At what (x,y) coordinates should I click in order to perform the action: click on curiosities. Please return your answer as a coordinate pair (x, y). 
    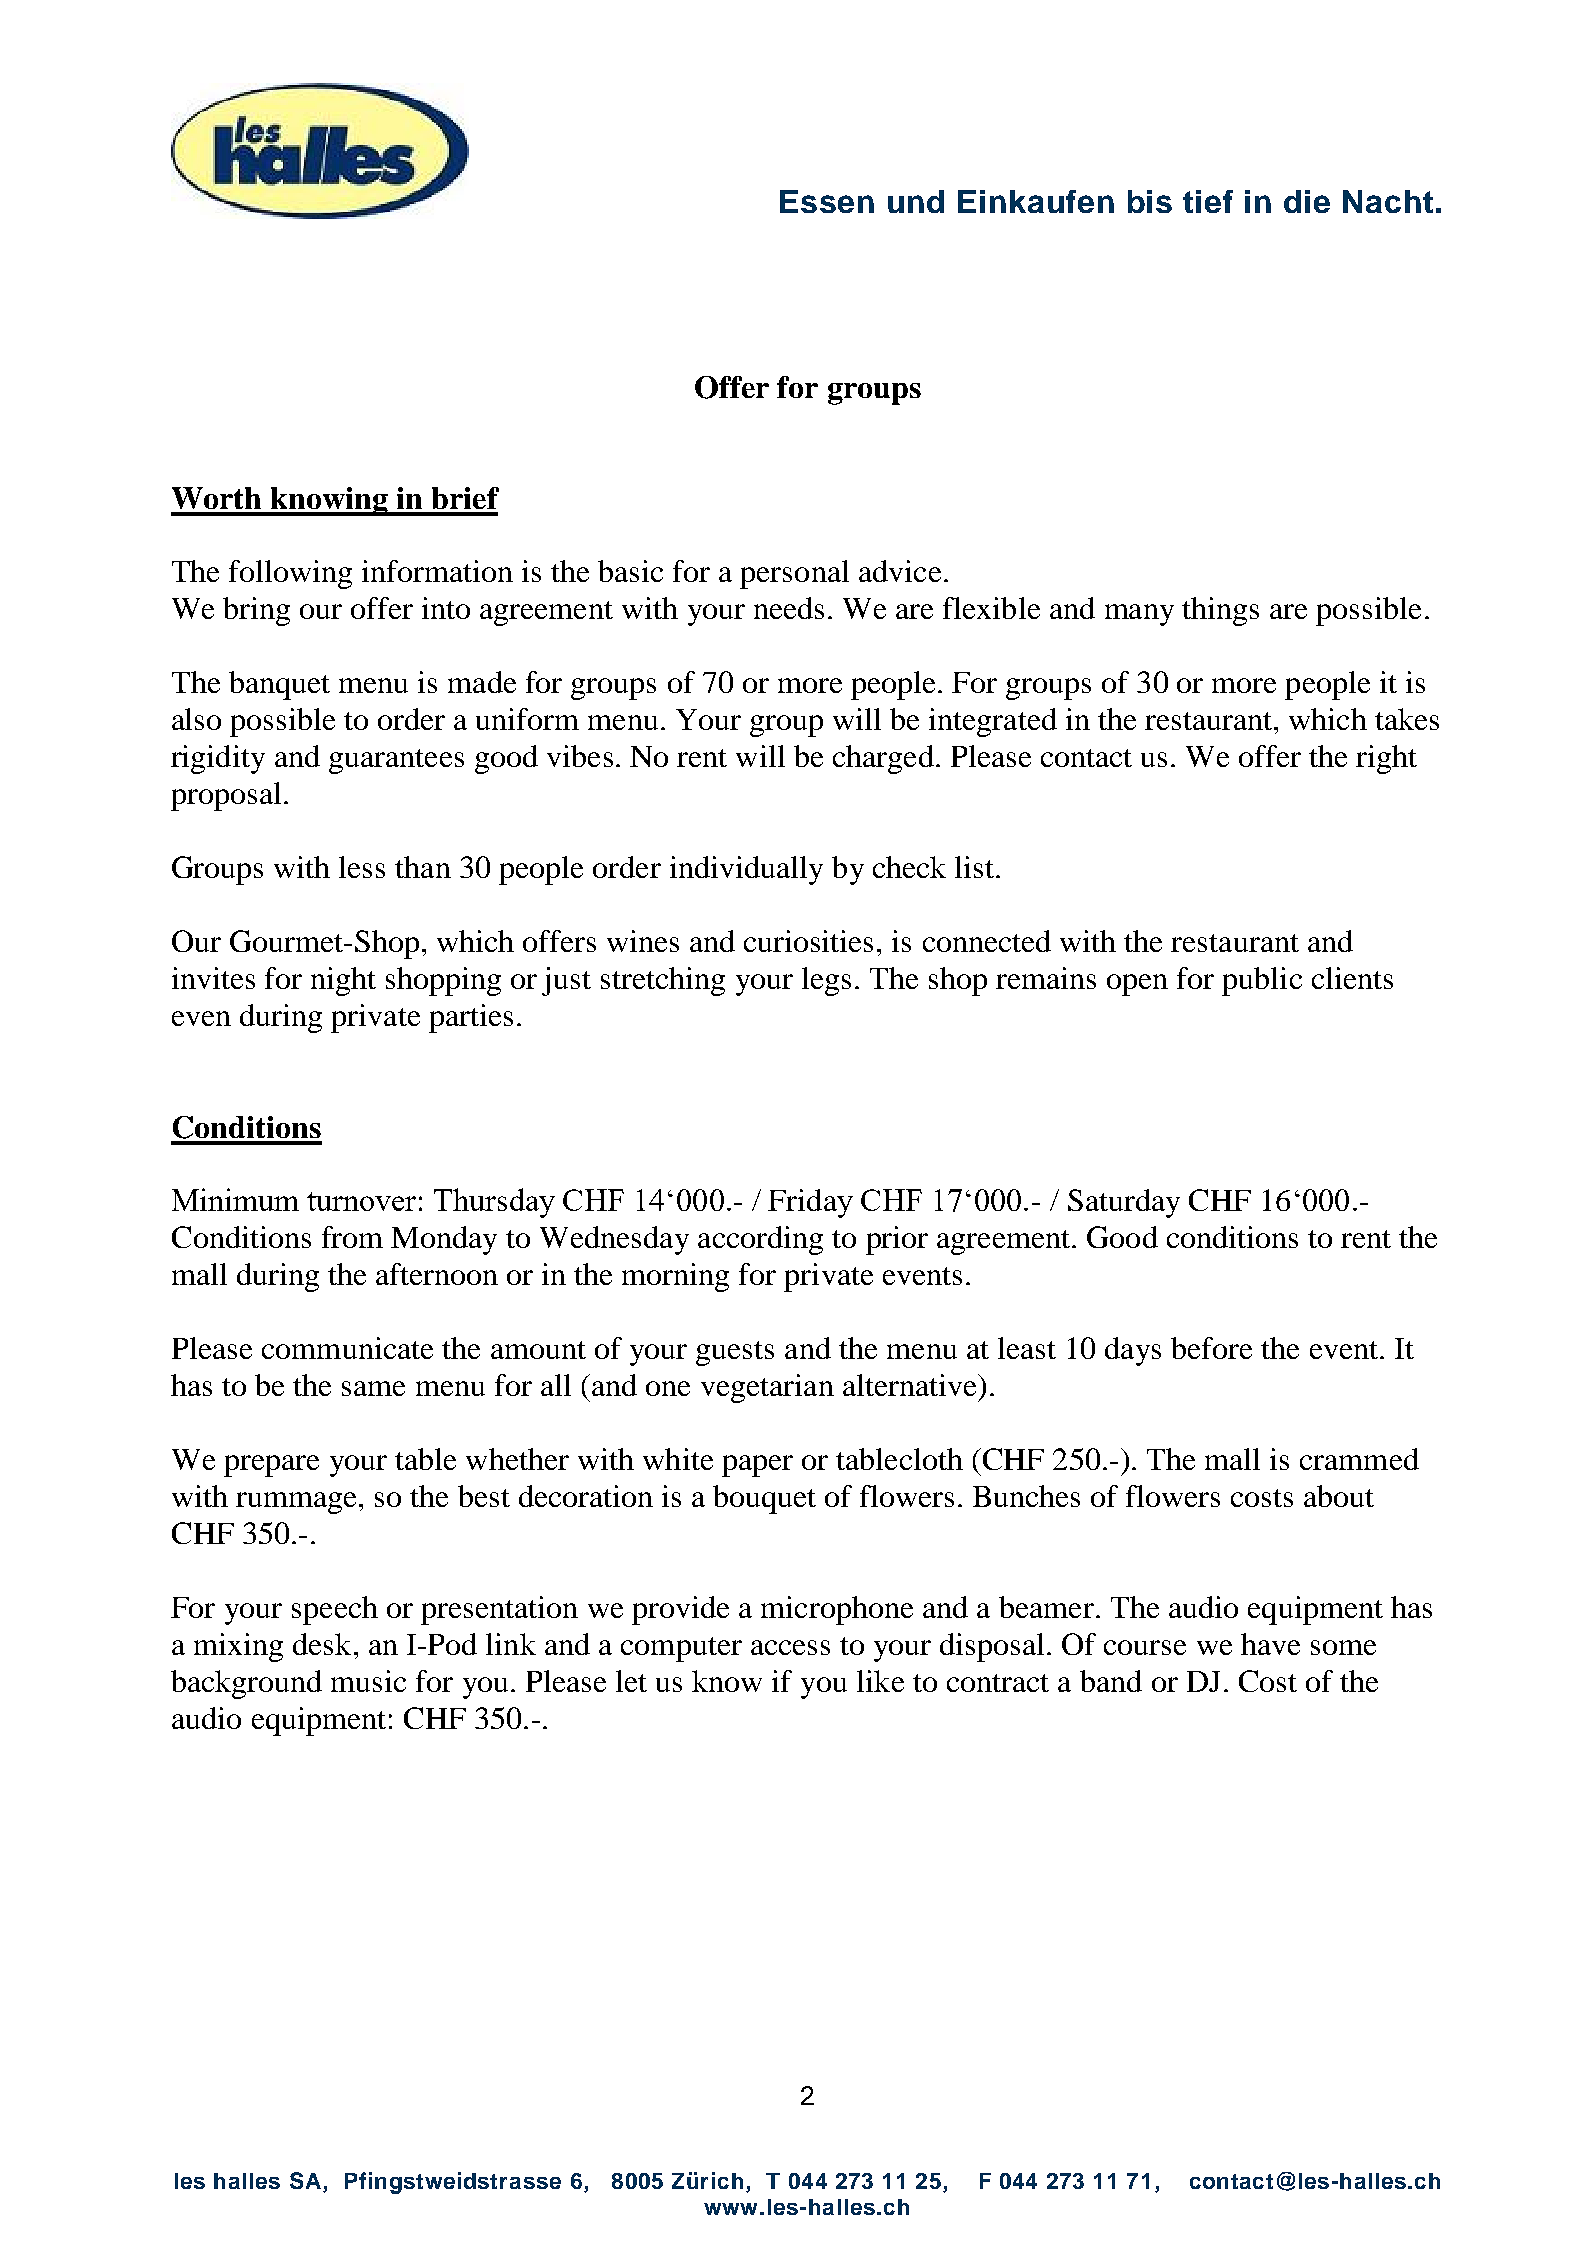
    Looking at the image, I should click on (808, 941).
